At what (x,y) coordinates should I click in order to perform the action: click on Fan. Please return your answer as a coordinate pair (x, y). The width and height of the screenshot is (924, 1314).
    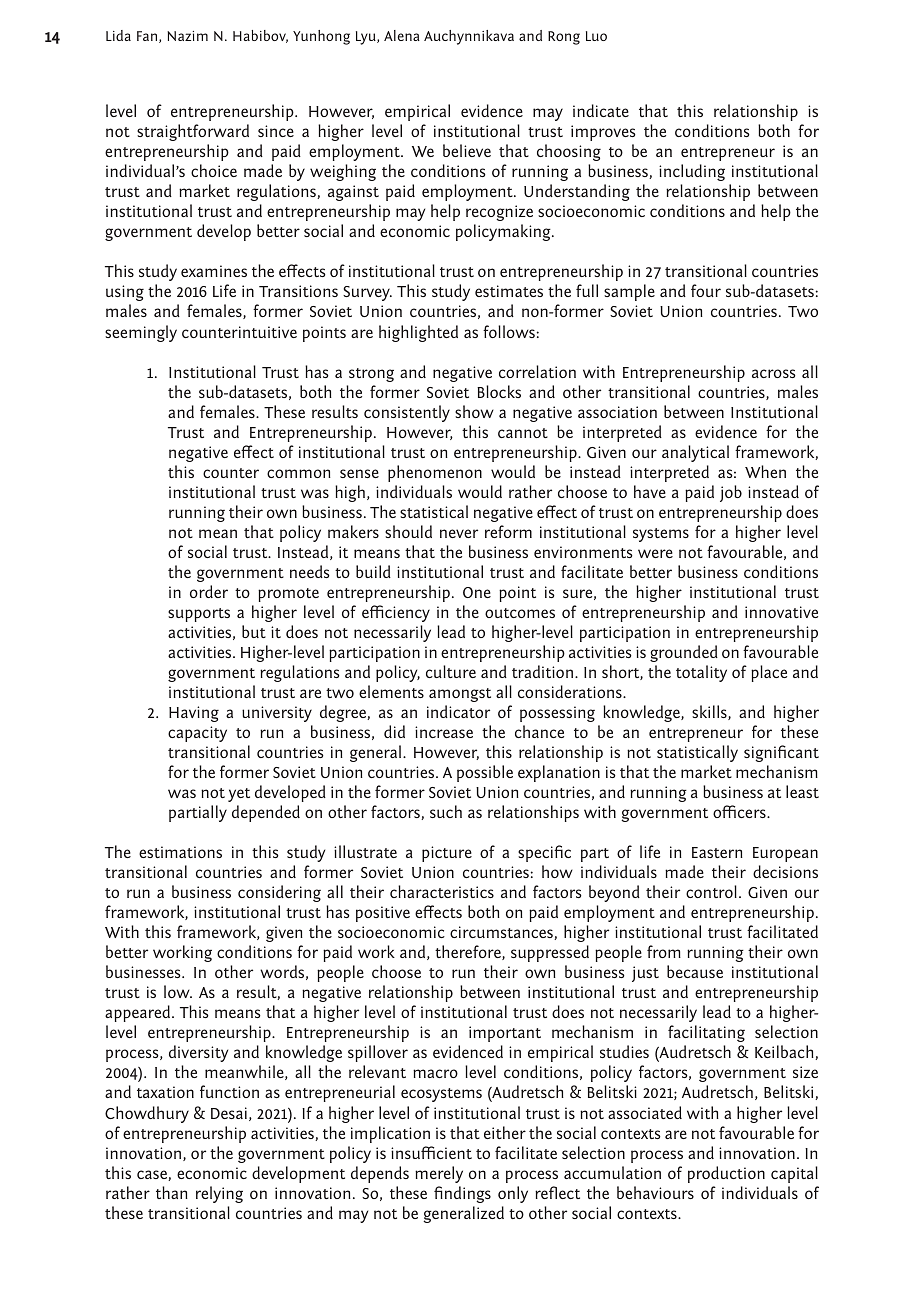
    Looking at the image, I should click on (148, 37).
